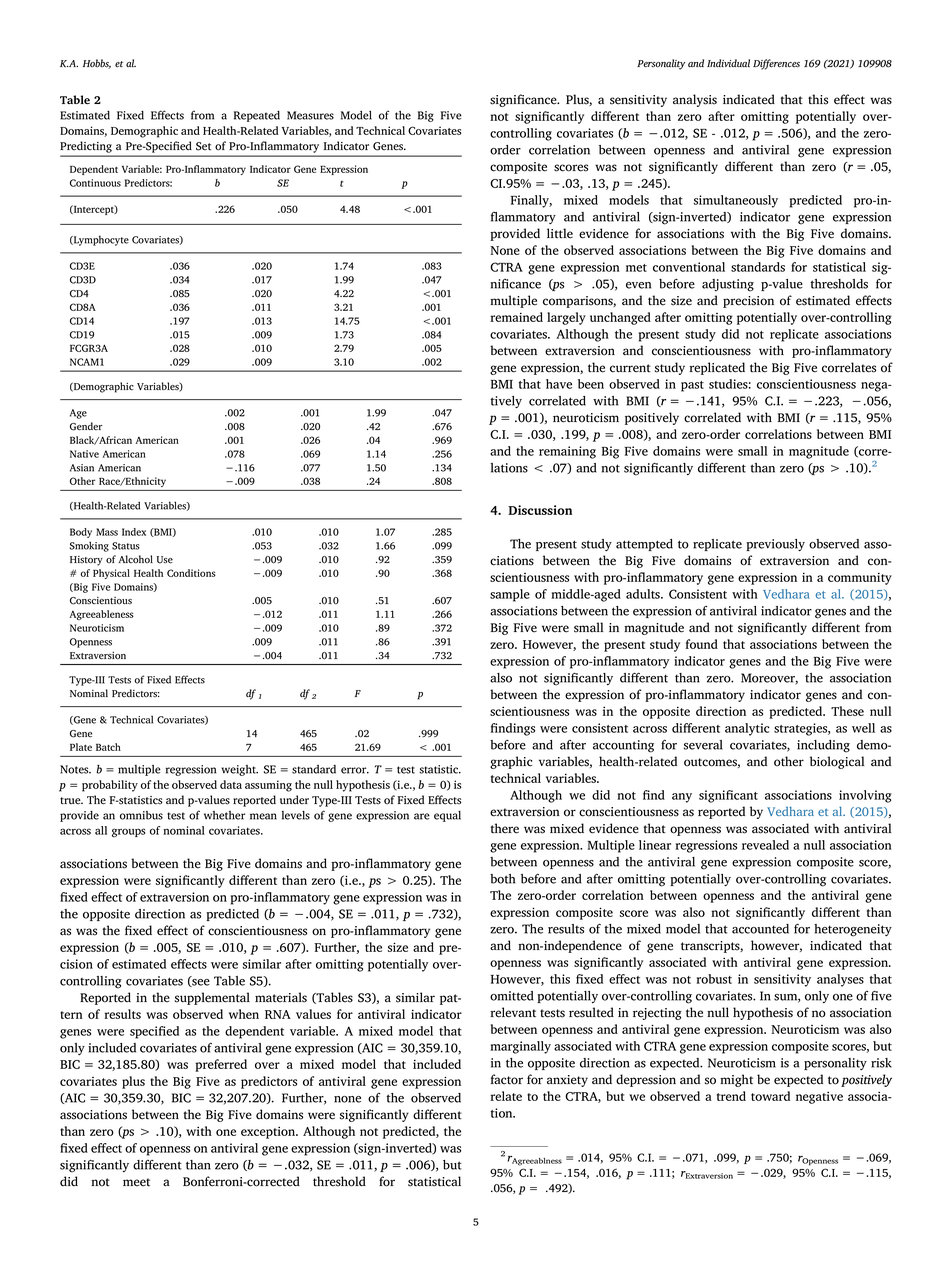 This document has width=952, height=1270. What do you see at coordinates (203, 146) in the document?
I see `Set` at bounding box center [203, 146].
